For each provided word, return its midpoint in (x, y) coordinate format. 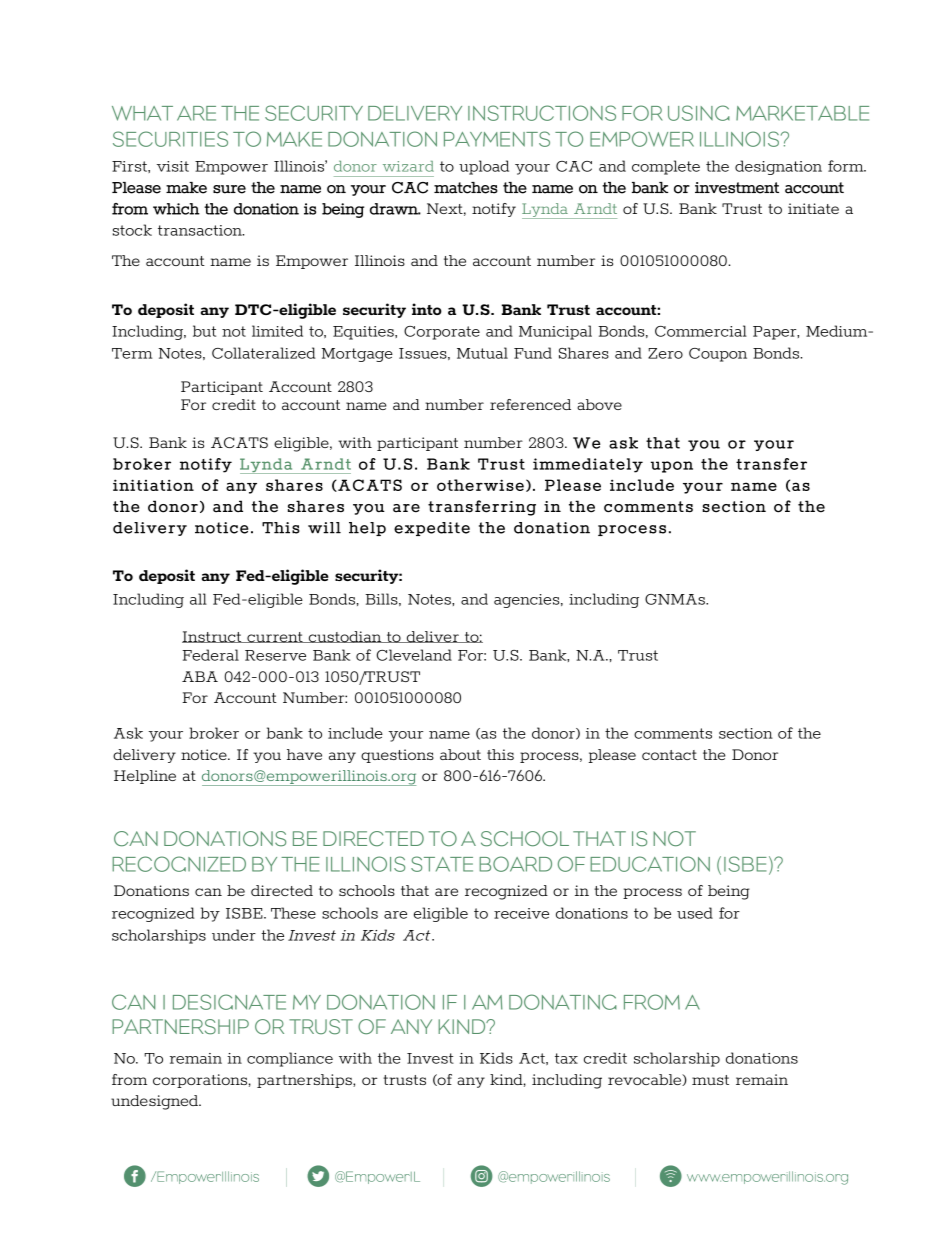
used (695, 913)
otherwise (480, 485)
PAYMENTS (497, 139)
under (234, 935)
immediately (588, 465)
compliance (290, 1059)
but (204, 331)
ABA (200, 676)
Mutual (482, 353)
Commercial (701, 331)
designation (778, 167)
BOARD (515, 864)
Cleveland (414, 655)
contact (669, 755)
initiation (153, 485)
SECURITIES (170, 139)
